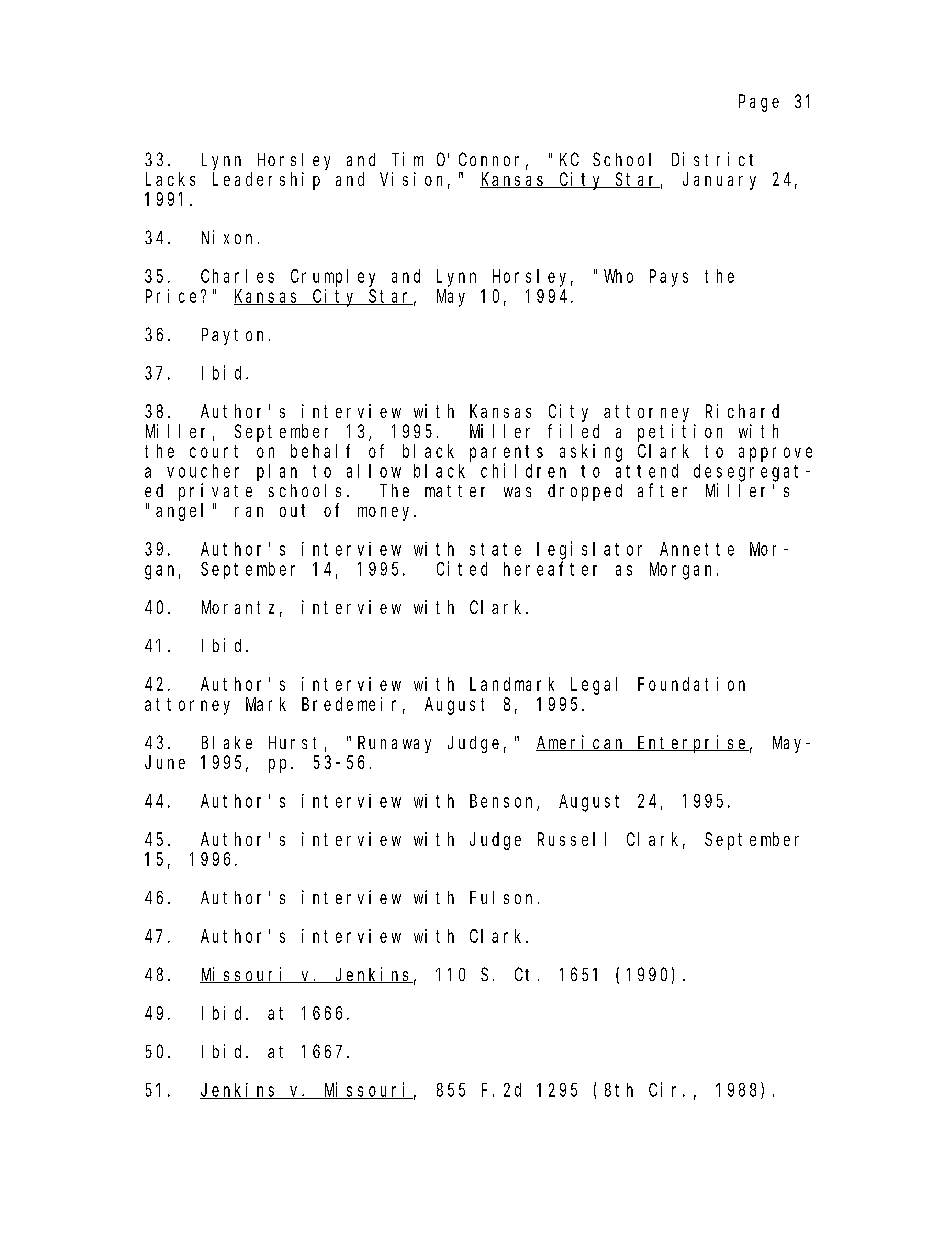 The height and width of the image is (1233, 952). I want to click on Pays, so click(669, 278).
